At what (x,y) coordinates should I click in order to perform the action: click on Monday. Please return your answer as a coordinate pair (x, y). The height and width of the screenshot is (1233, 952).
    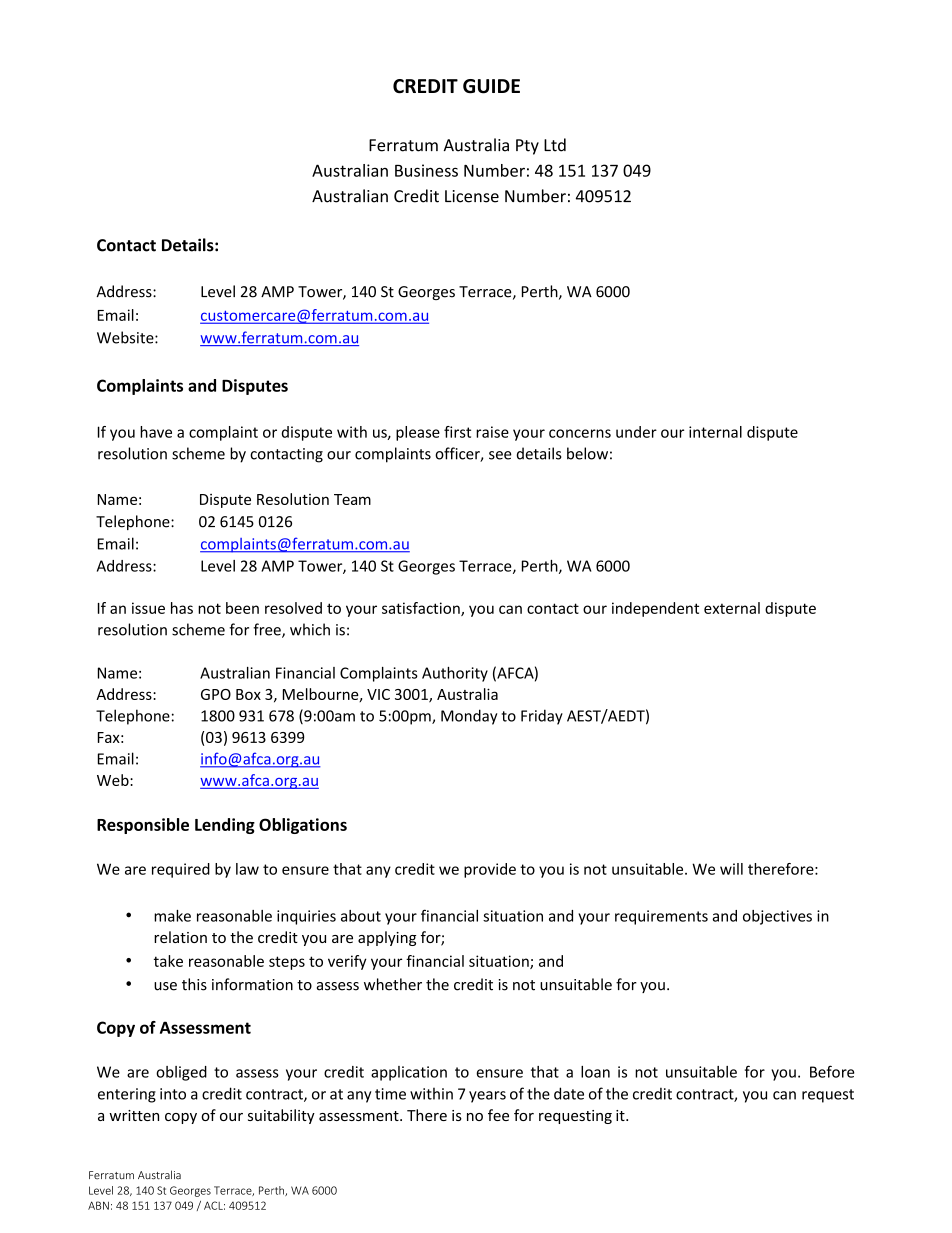
    Looking at the image, I should click on (469, 717).
